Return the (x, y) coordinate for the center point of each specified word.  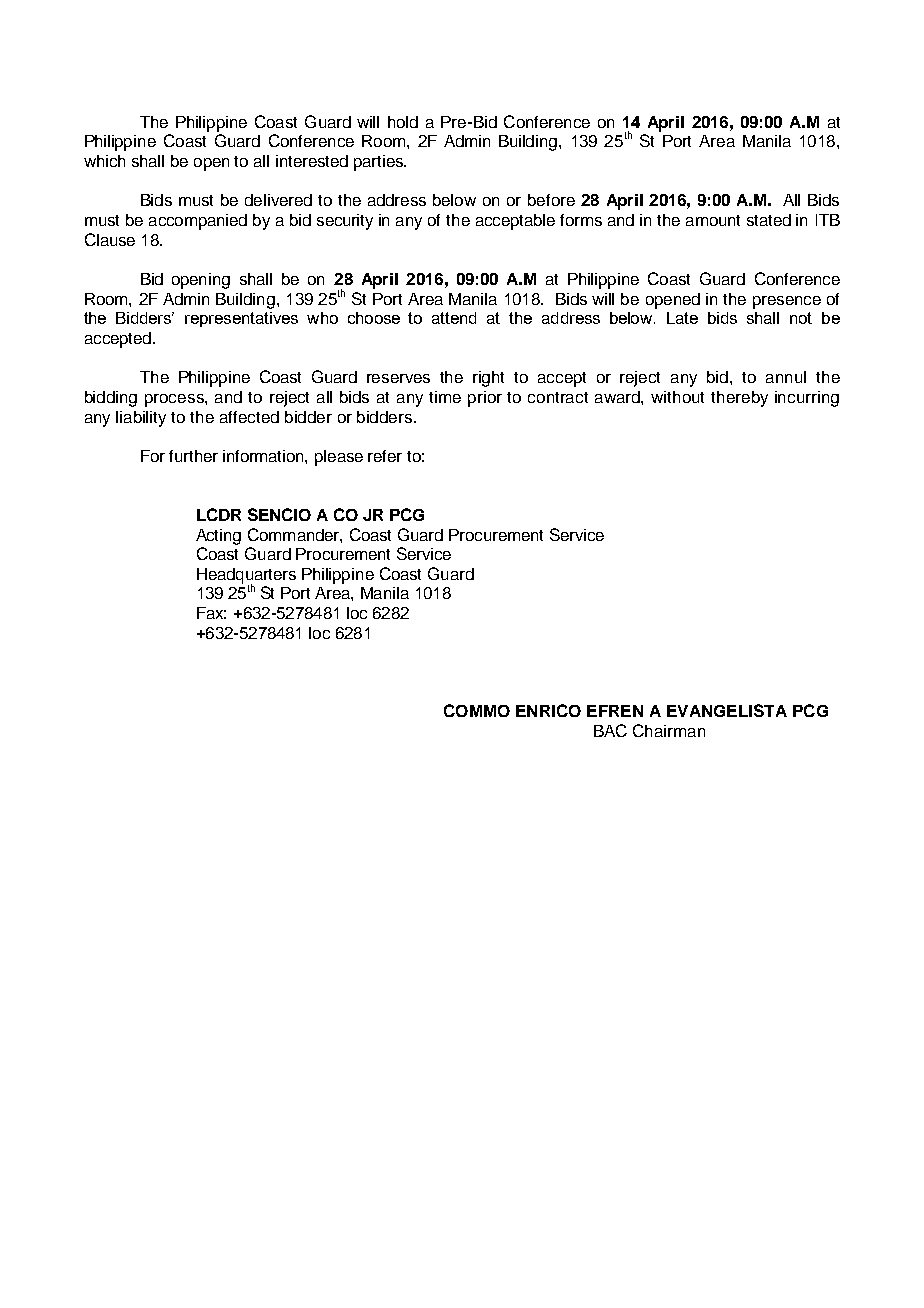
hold (403, 122)
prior (485, 399)
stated (769, 220)
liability (141, 419)
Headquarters (246, 577)
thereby (739, 399)
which (104, 161)
